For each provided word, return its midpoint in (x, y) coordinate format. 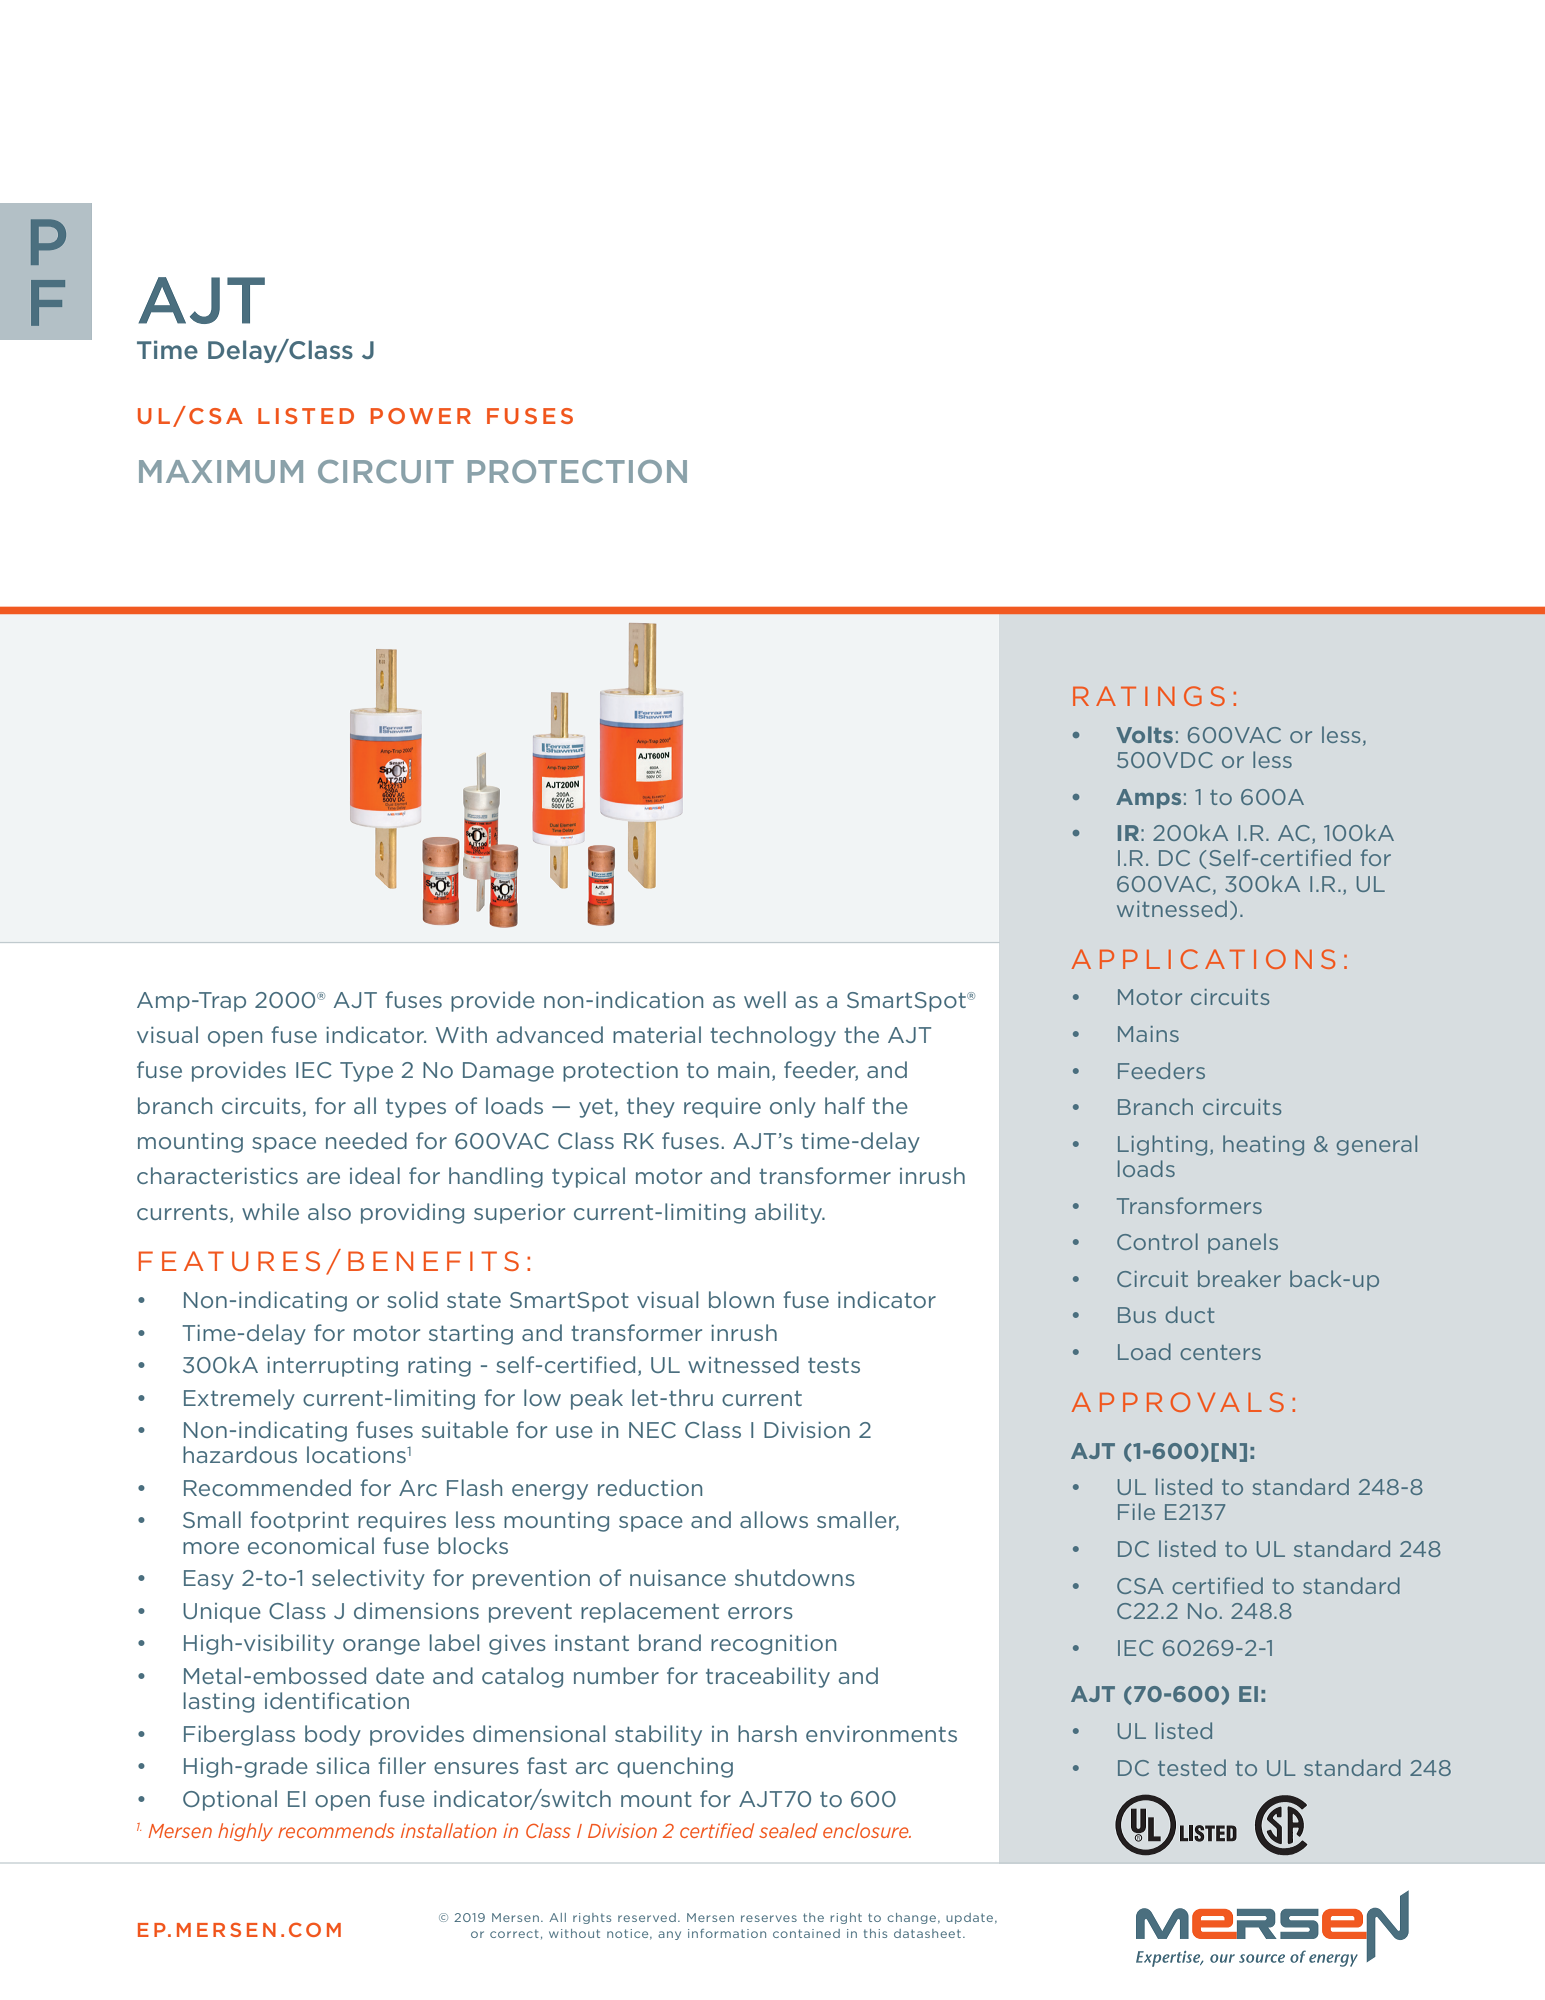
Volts (1144, 734)
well (765, 999)
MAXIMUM (221, 471)
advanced (550, 1034)
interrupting (332, 1367)
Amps (1148, 799)
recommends (336, 1830)
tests (834, 1365)
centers (1220, 1352)
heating (1263, 1145)
